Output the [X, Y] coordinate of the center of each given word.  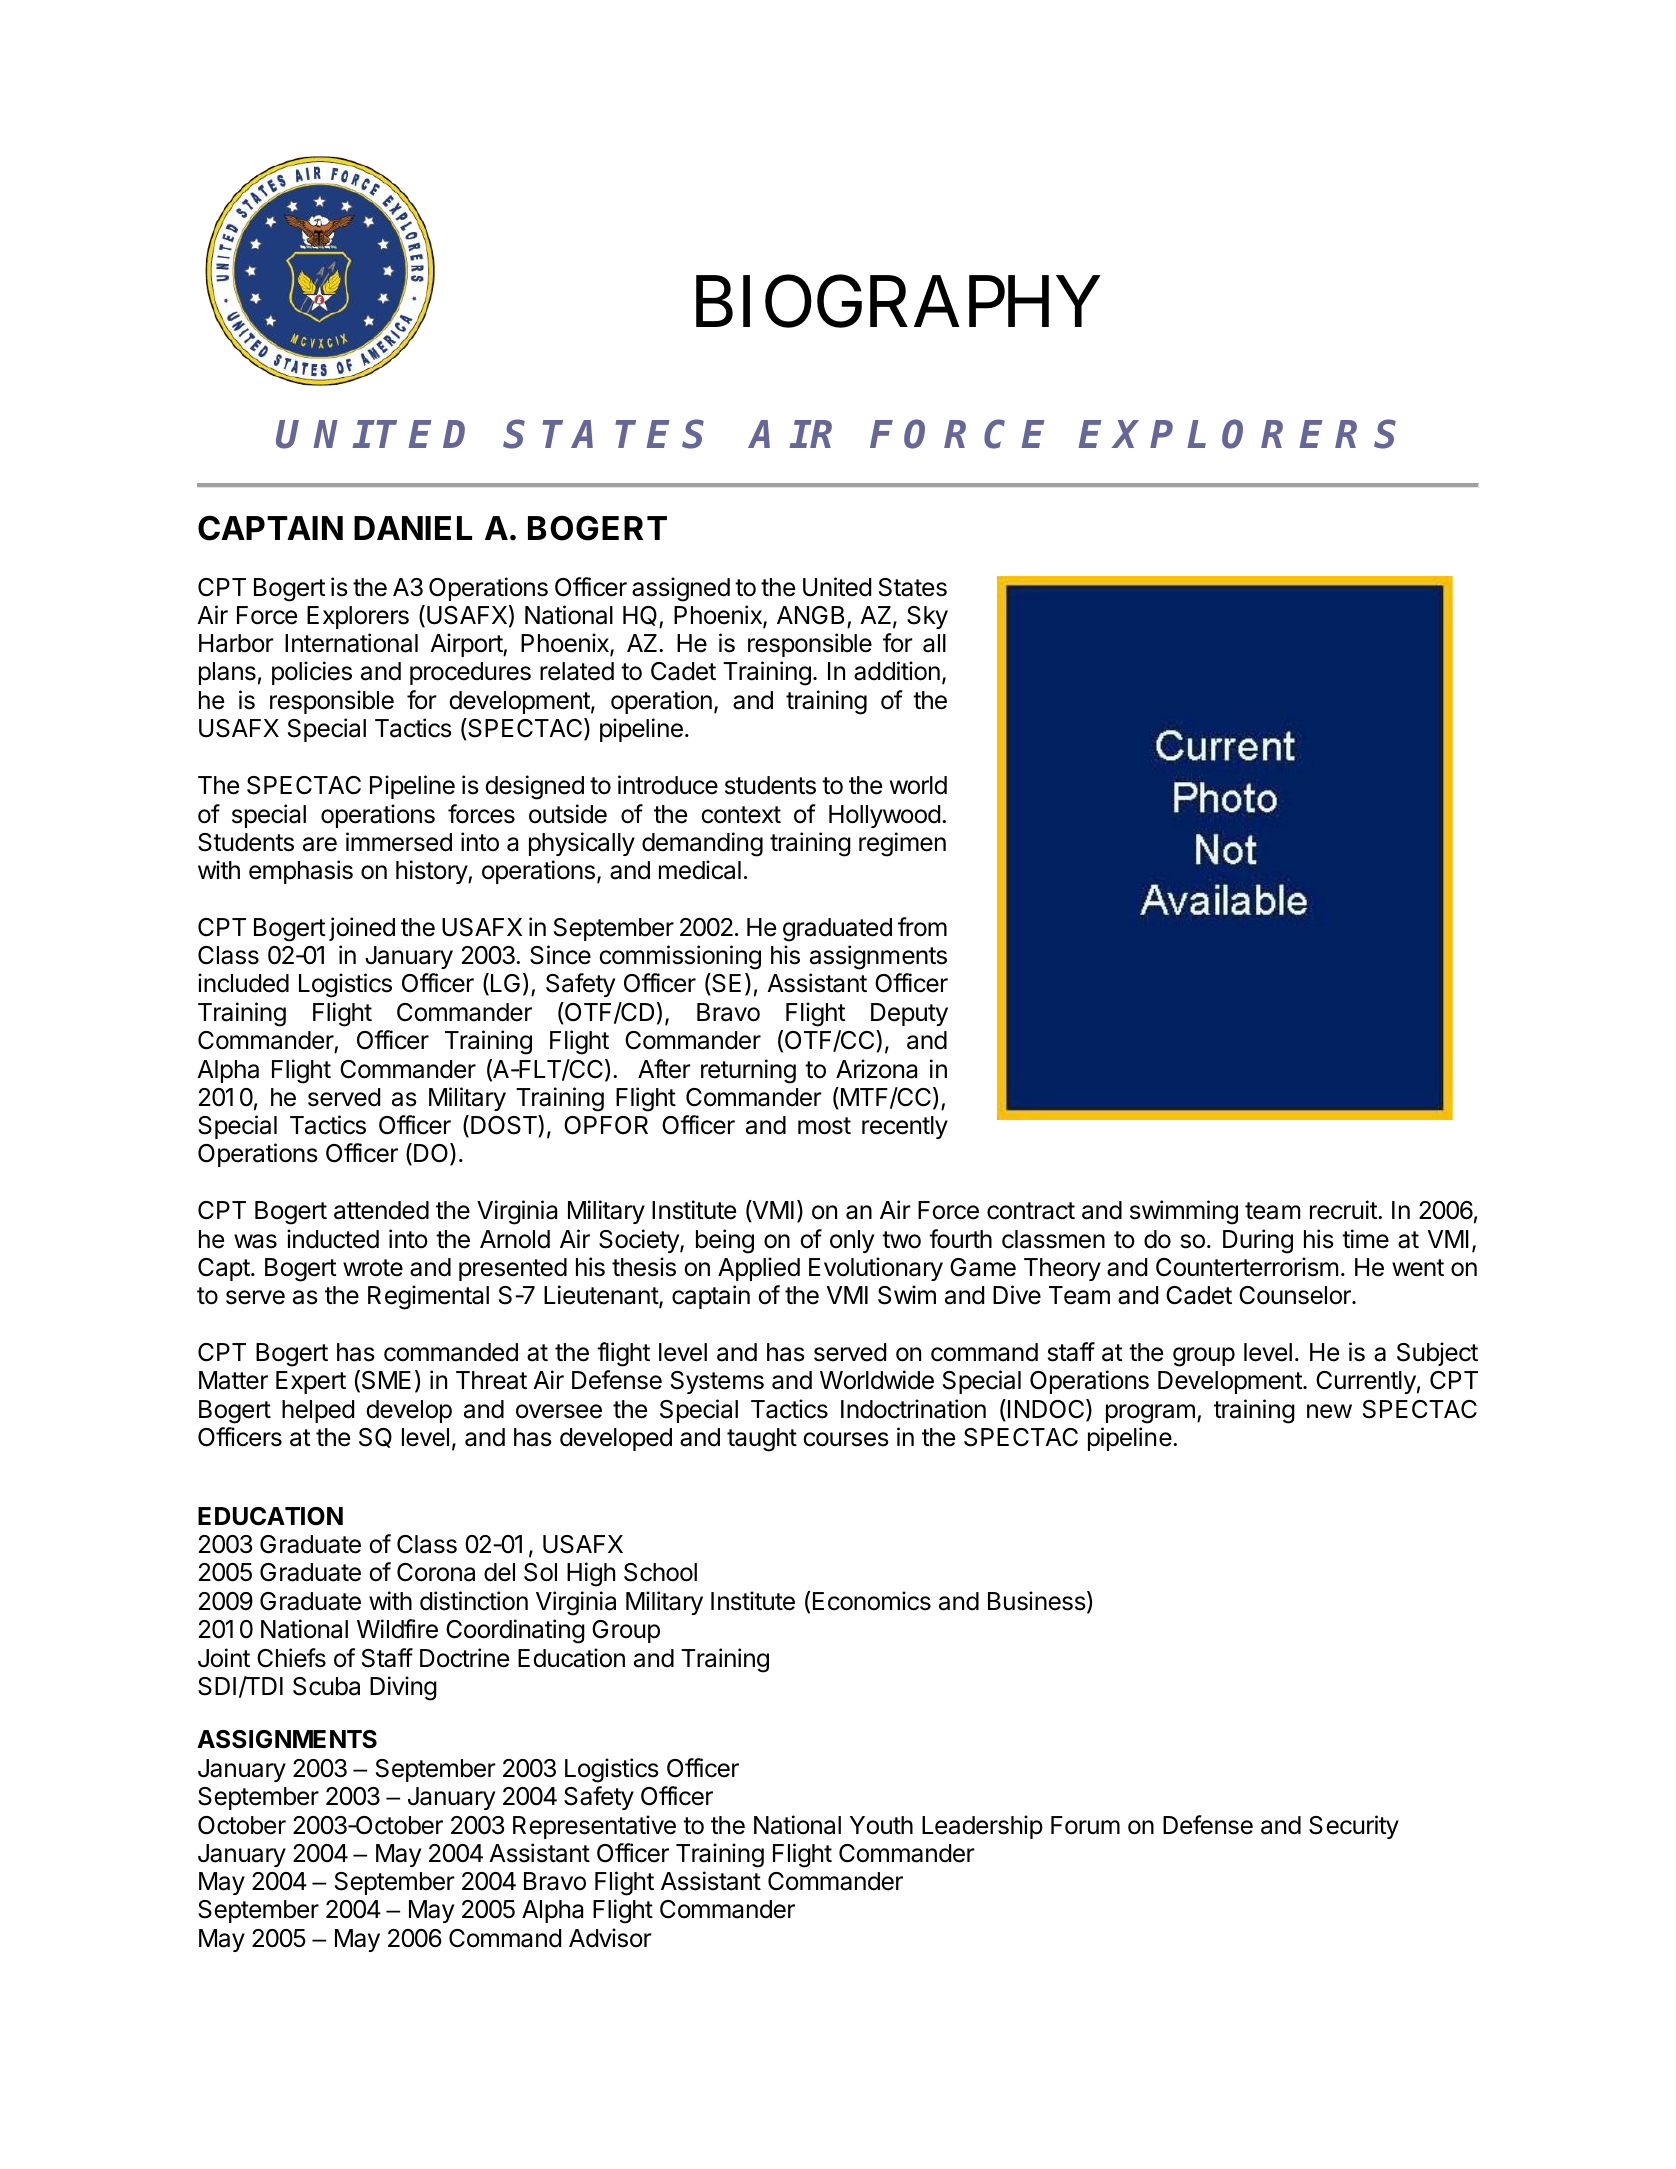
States [913, 587]
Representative [594, 1827]
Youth [881, 1825]
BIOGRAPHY [897, 302]
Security [1354, 1827]
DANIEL [413, 528]
